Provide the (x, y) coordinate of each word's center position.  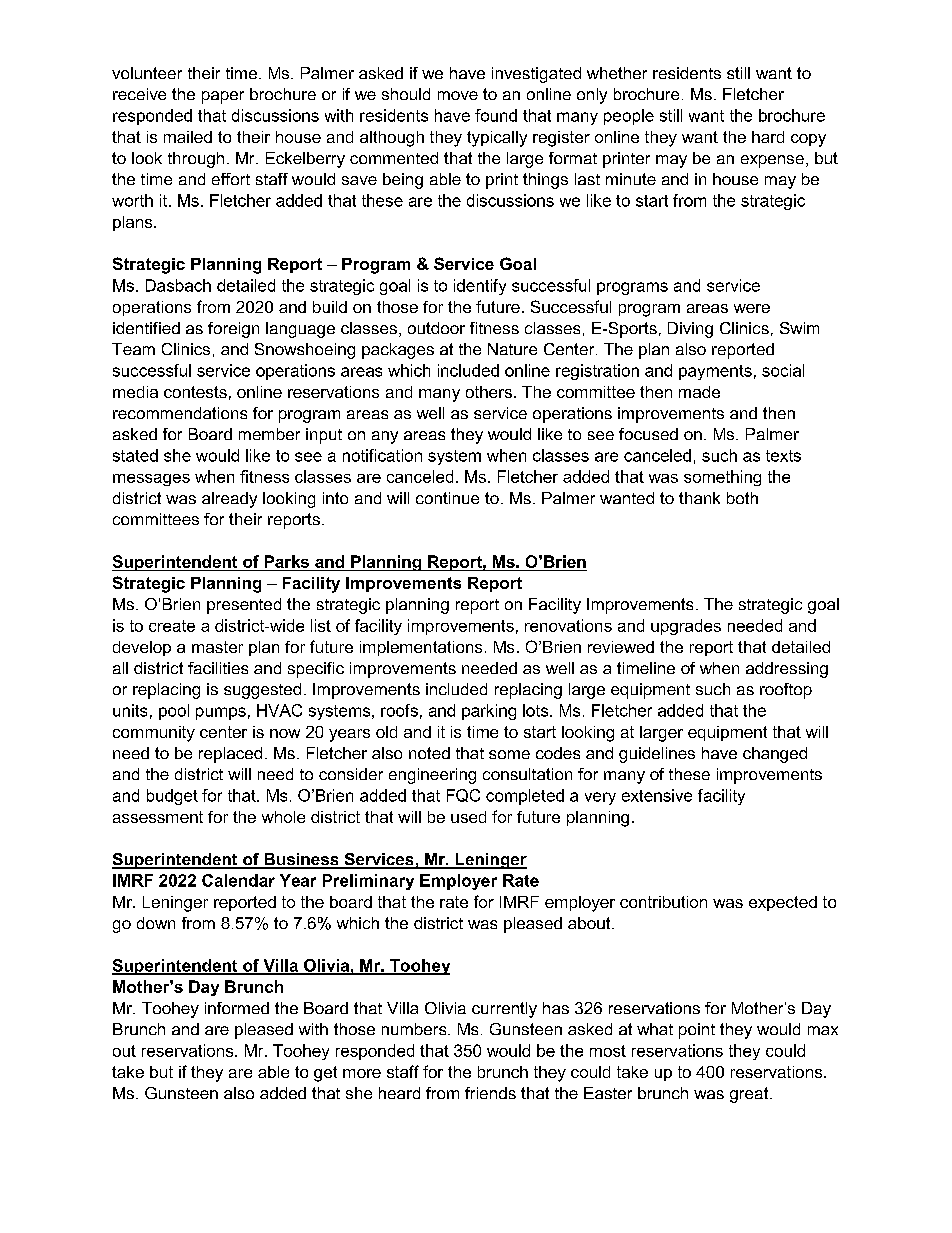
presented (244, 606)
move (458, 95)
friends (490, 1093)
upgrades (686, 627)
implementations (421, 648)
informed (237, 1008)
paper (223, 97)
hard (768, 137)
